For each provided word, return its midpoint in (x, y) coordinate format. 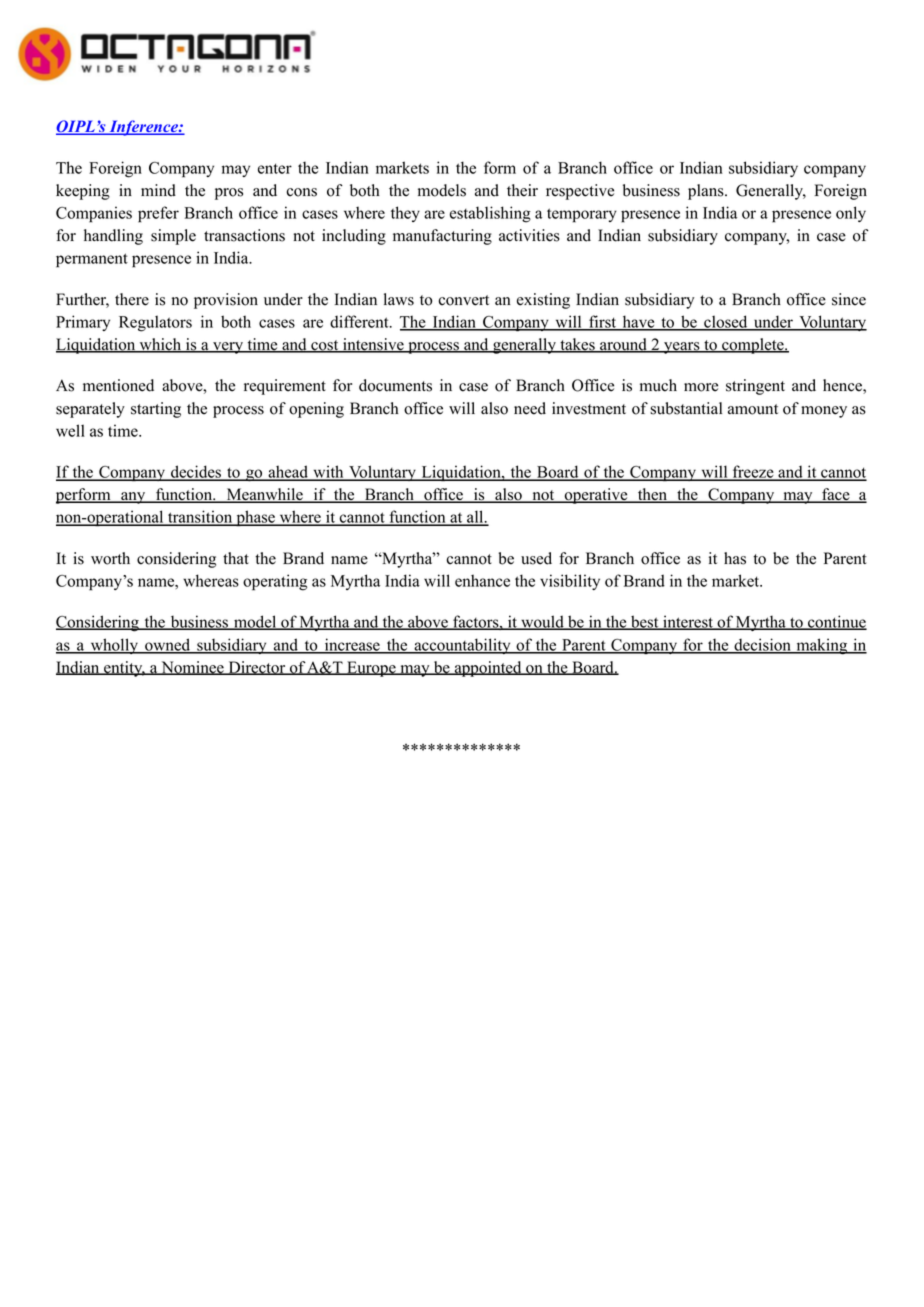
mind (158, 190)
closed (726, 322)
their (522, 190)
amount (753, 409)
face (836, 495)
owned (168, 645)
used (536, 558)
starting (156, 410)
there (132, 299)
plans (707, 192)
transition (200, 518)
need (530, 408)
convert (464, 300)
